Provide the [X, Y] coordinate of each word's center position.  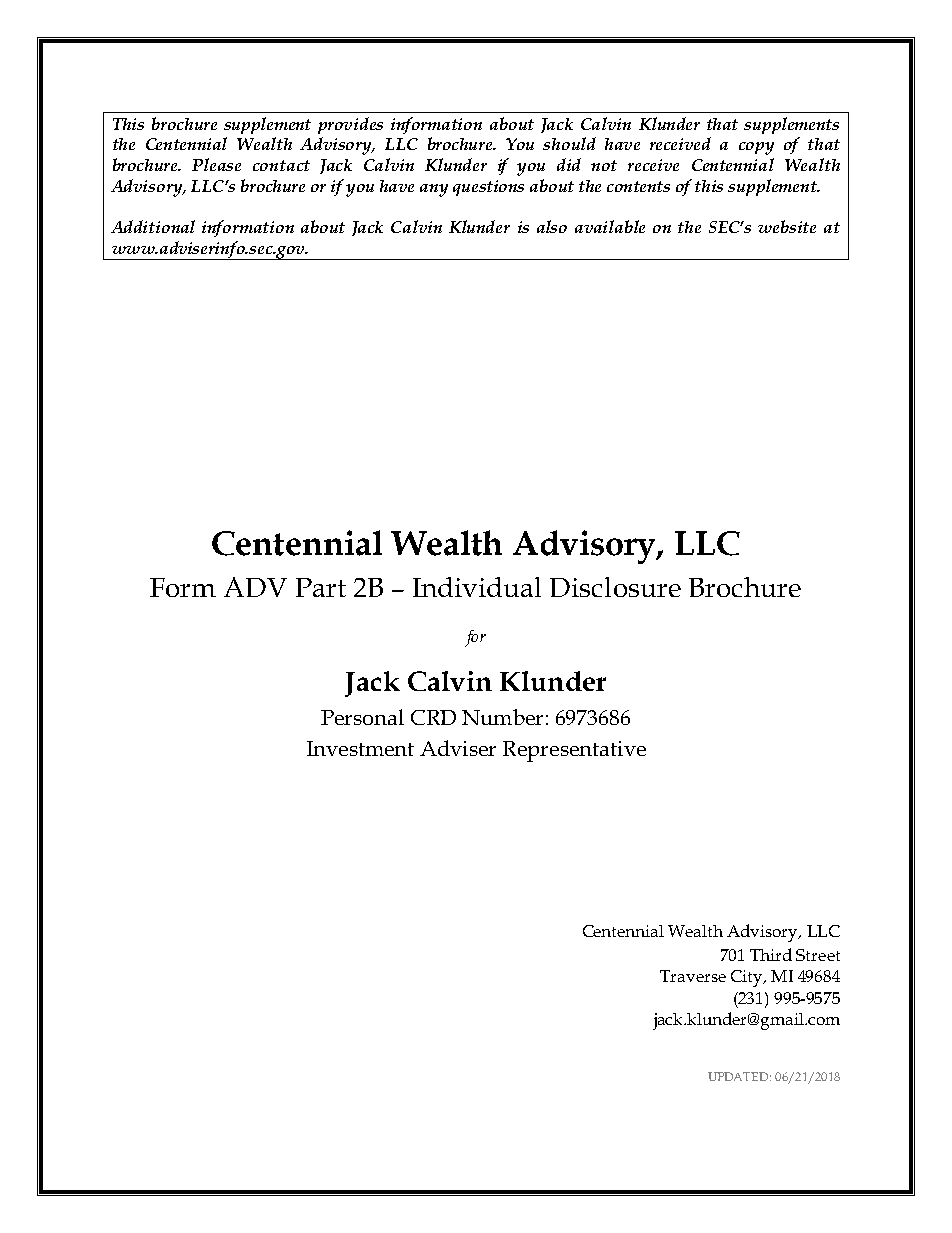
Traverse [693, 976]
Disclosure [615, 587]
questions [488, 188]
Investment [360, 748]
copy [756, 148]
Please [216, 164]
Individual [477, 587]
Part [321, 587]
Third [771, 954]
